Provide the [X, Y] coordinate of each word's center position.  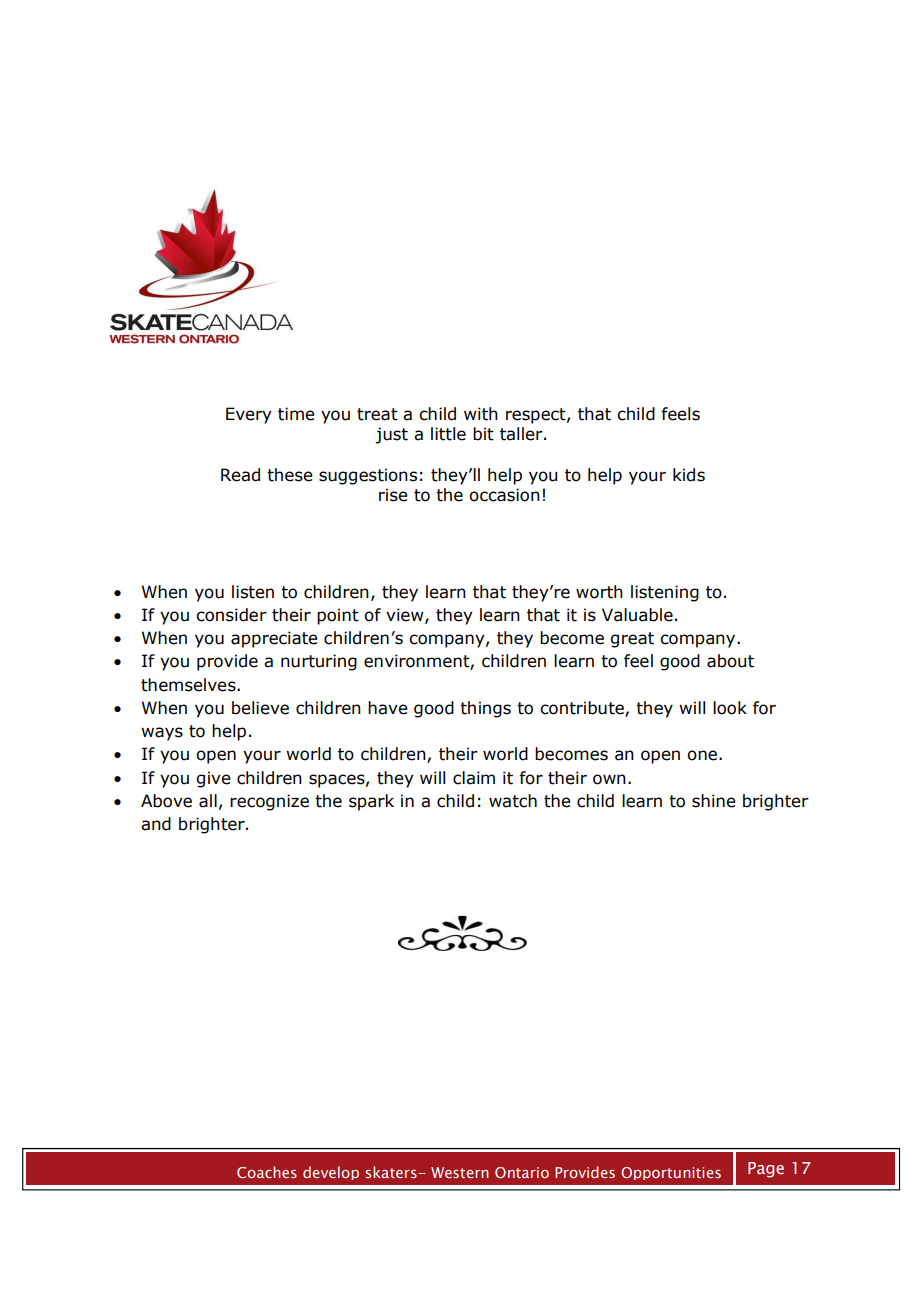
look [730, 708]
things [485, 709]
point [338, 616]
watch [513, 801]
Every [249, 415]
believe [260, 708]
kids [689, 475]
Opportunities [671, 1173]
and [156, 824]
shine [714, 801]
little [448, 434]
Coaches [267, 1172]
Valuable [637, 615]
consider [231, 615]
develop [331, 1173]
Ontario [522, 1172]
